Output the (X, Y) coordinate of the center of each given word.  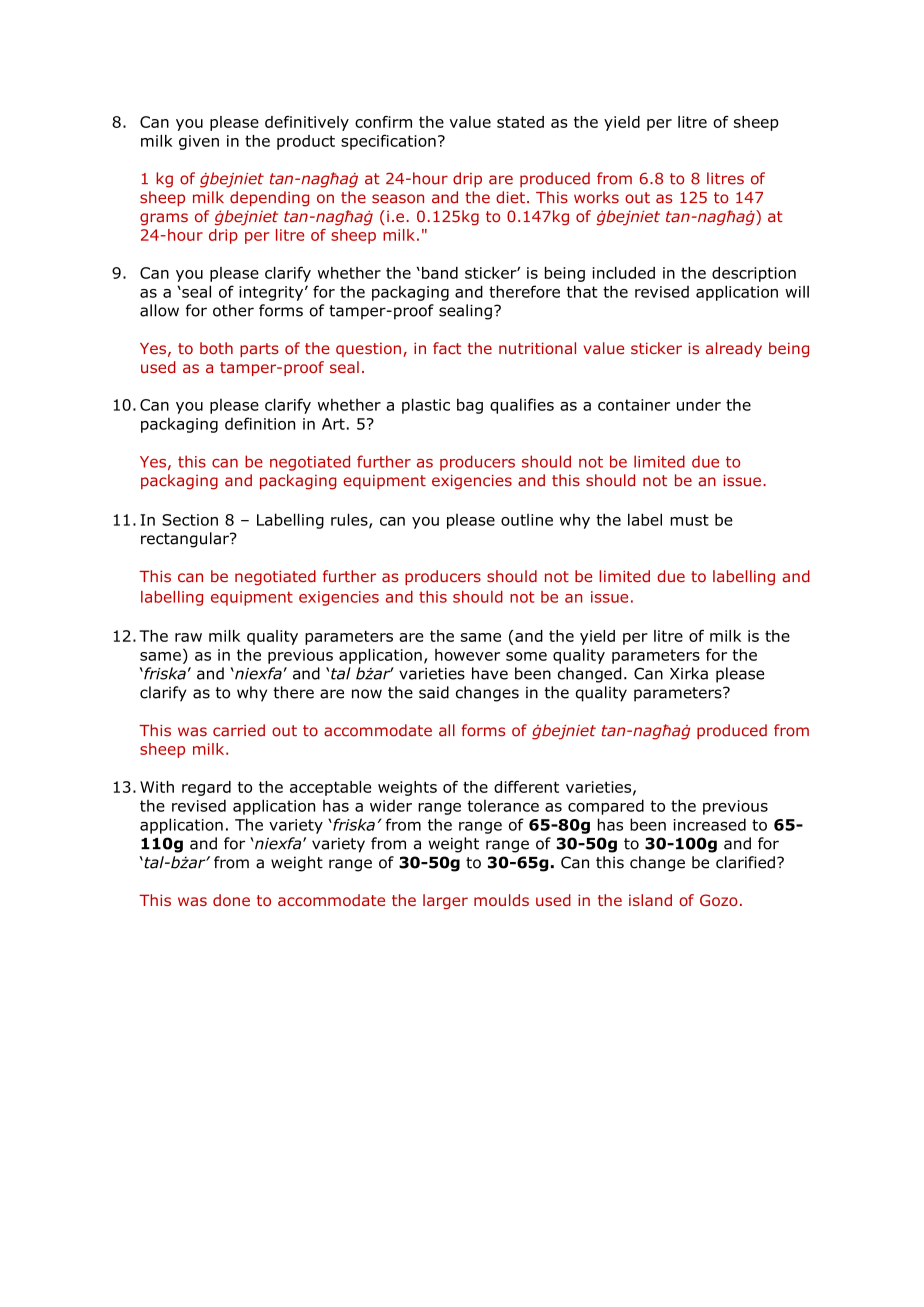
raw (188, 637)
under (699, 404)
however (467, 655)
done (231, 900)
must (689, 520)
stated (520, 122)
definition (260, 423)
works (596, 197)
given (199, 142)
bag (470, 406)
